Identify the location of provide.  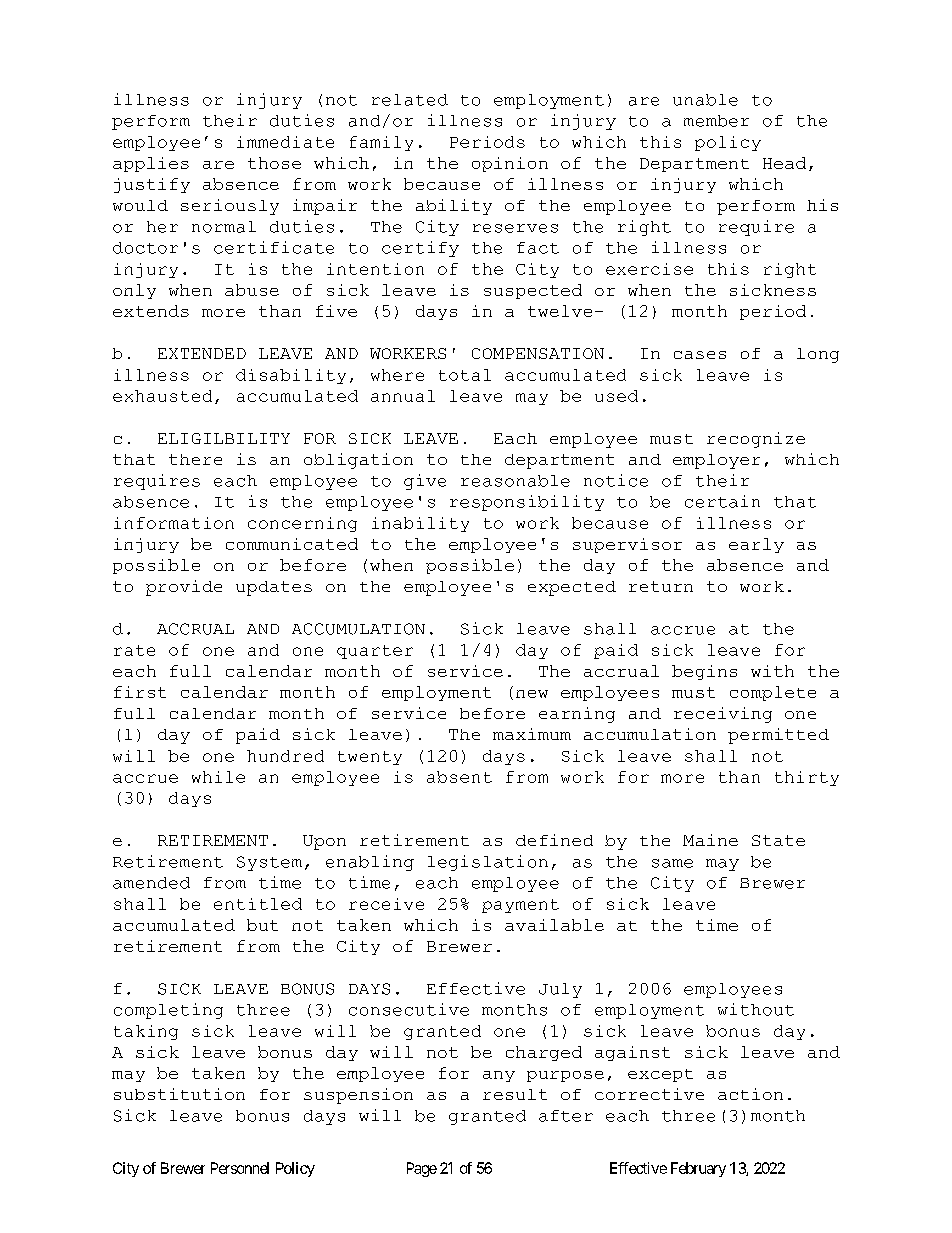
(184, 588).
